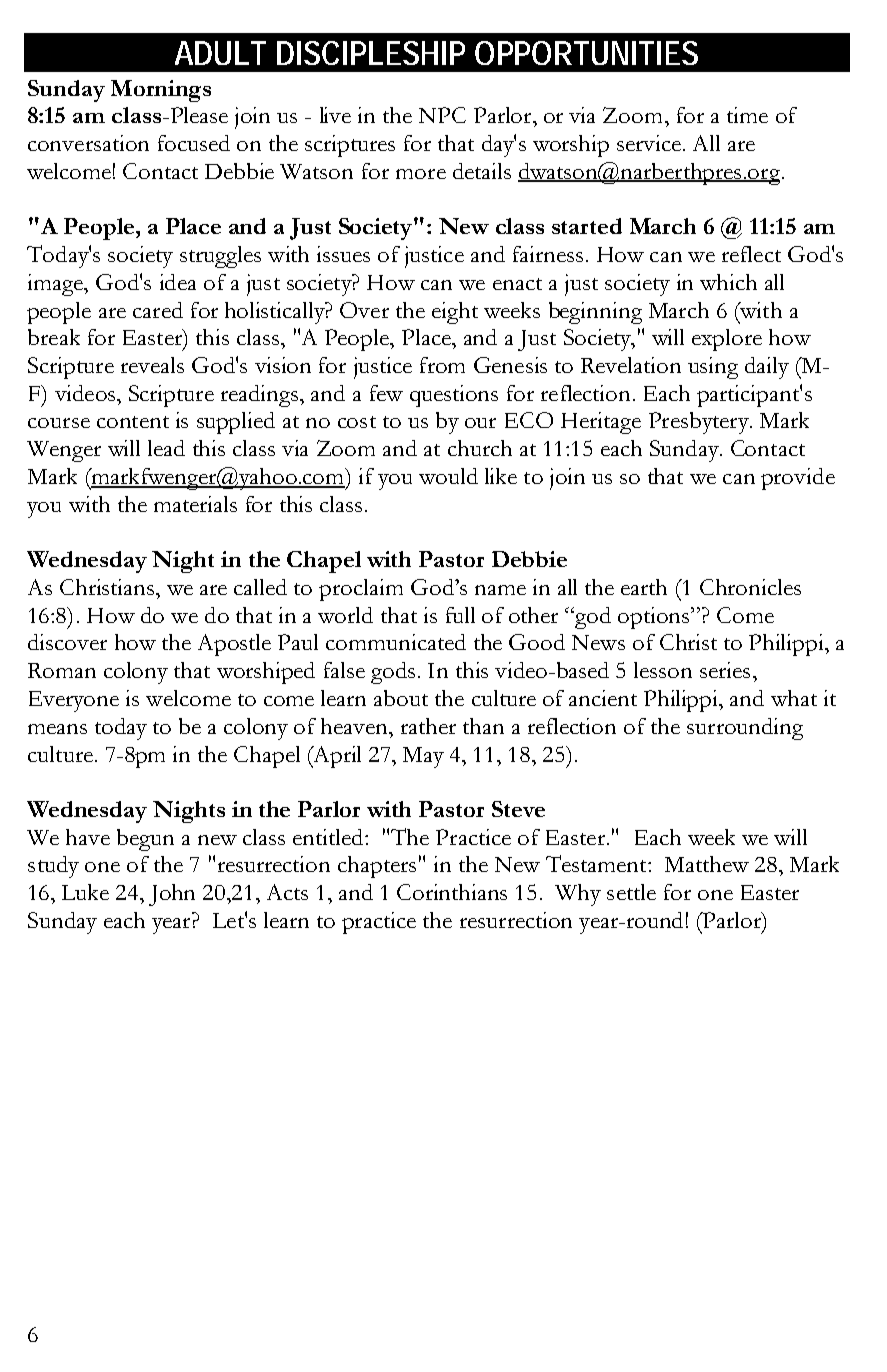 This page has width=887, height=1372. I want to click on lead, so click(166, 448).
